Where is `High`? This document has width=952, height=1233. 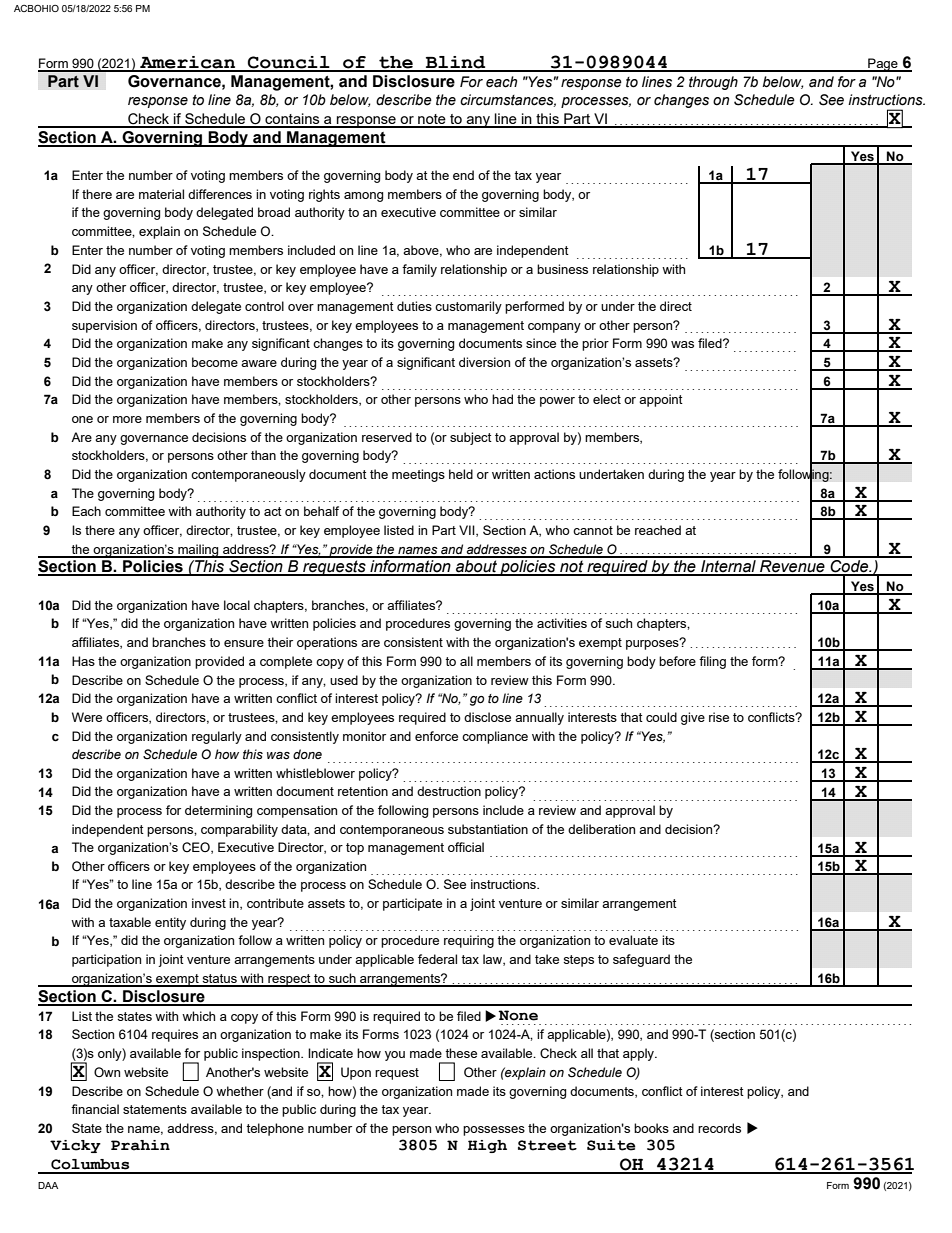
High is located at coordinates (487, 1146).
